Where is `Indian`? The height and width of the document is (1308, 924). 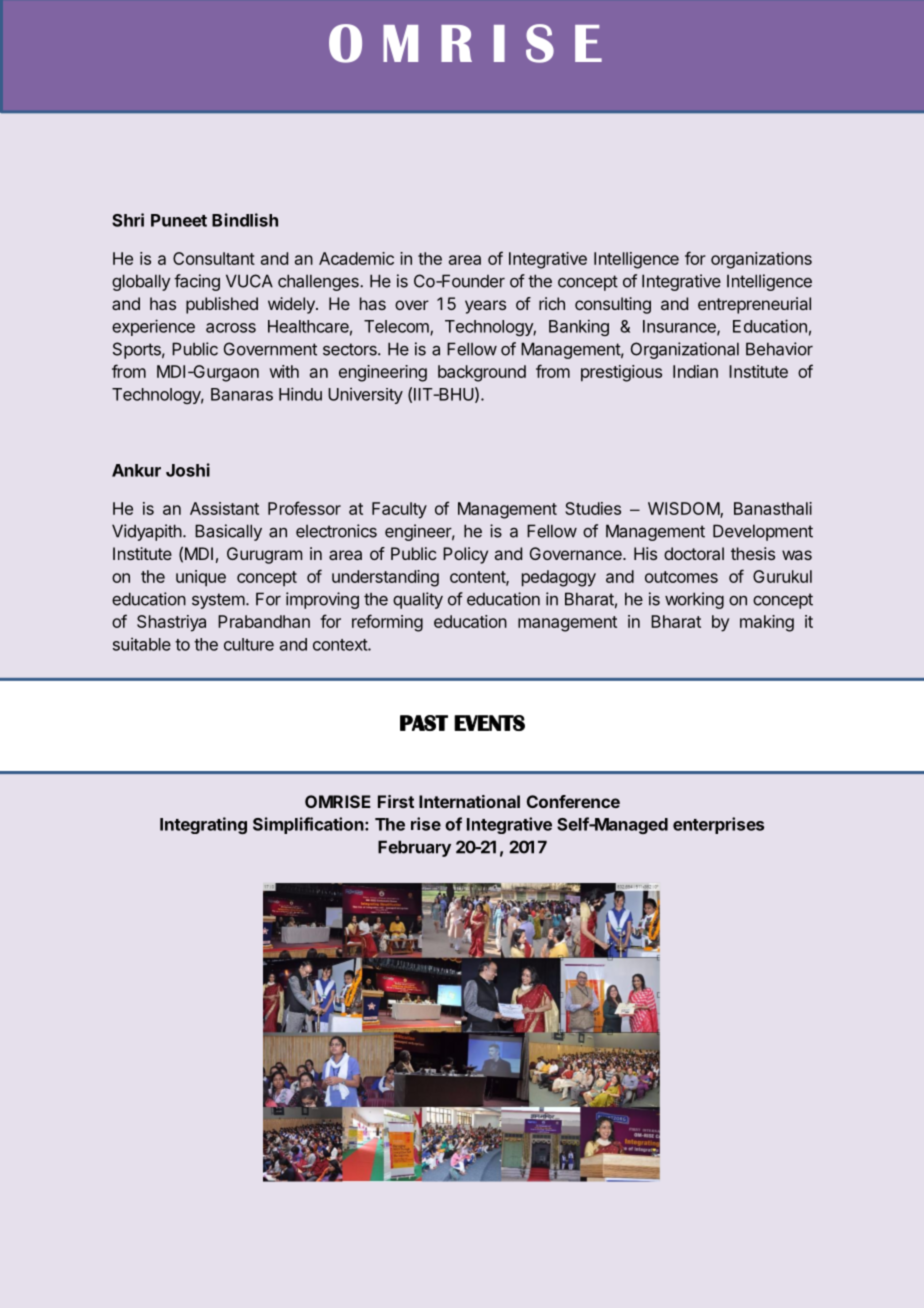 Indian is located at coordinates (695, 371).
